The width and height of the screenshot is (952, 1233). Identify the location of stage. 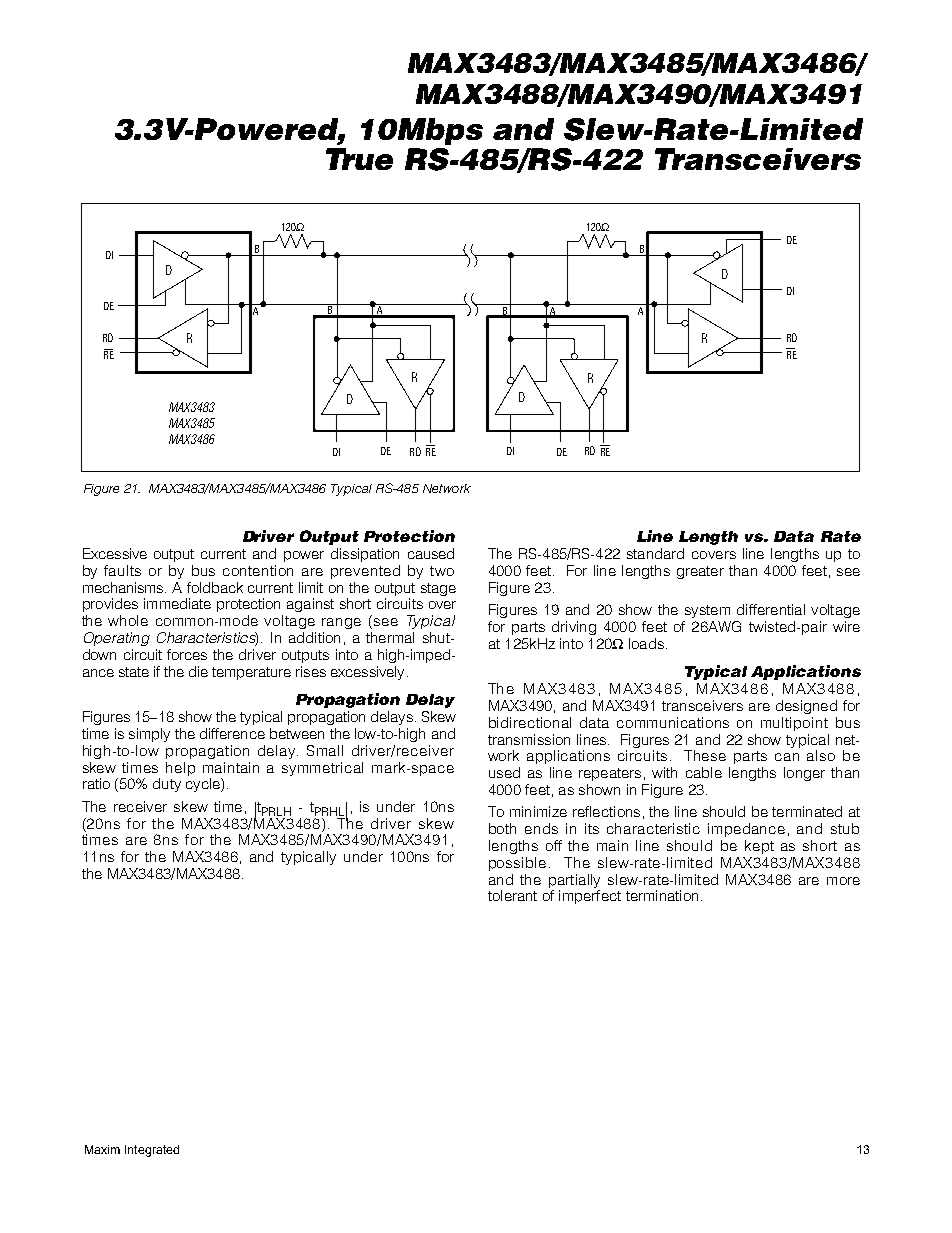
(438, 589).
